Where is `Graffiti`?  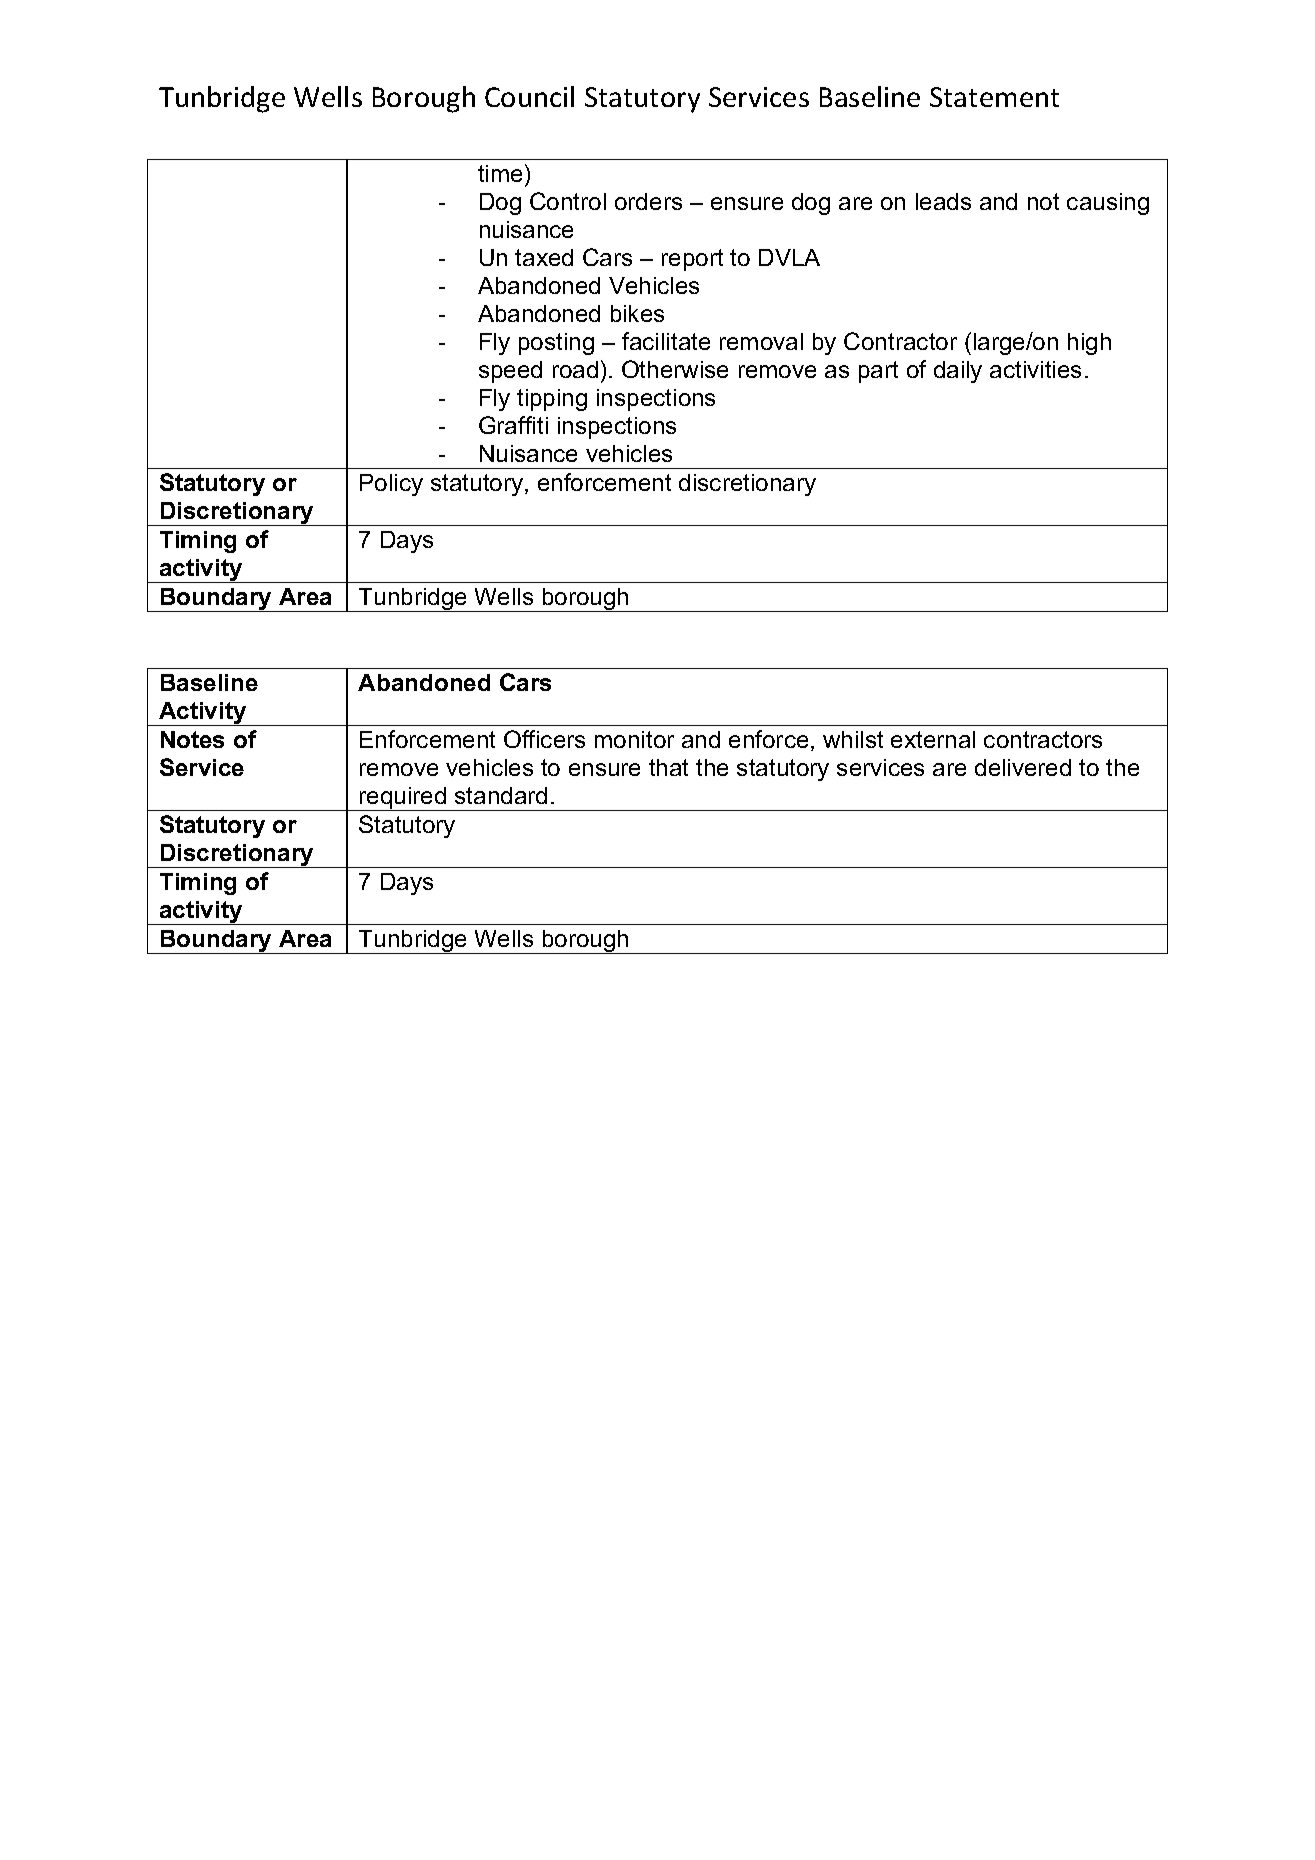 Graffiti is located at coordinates (513, 425).
